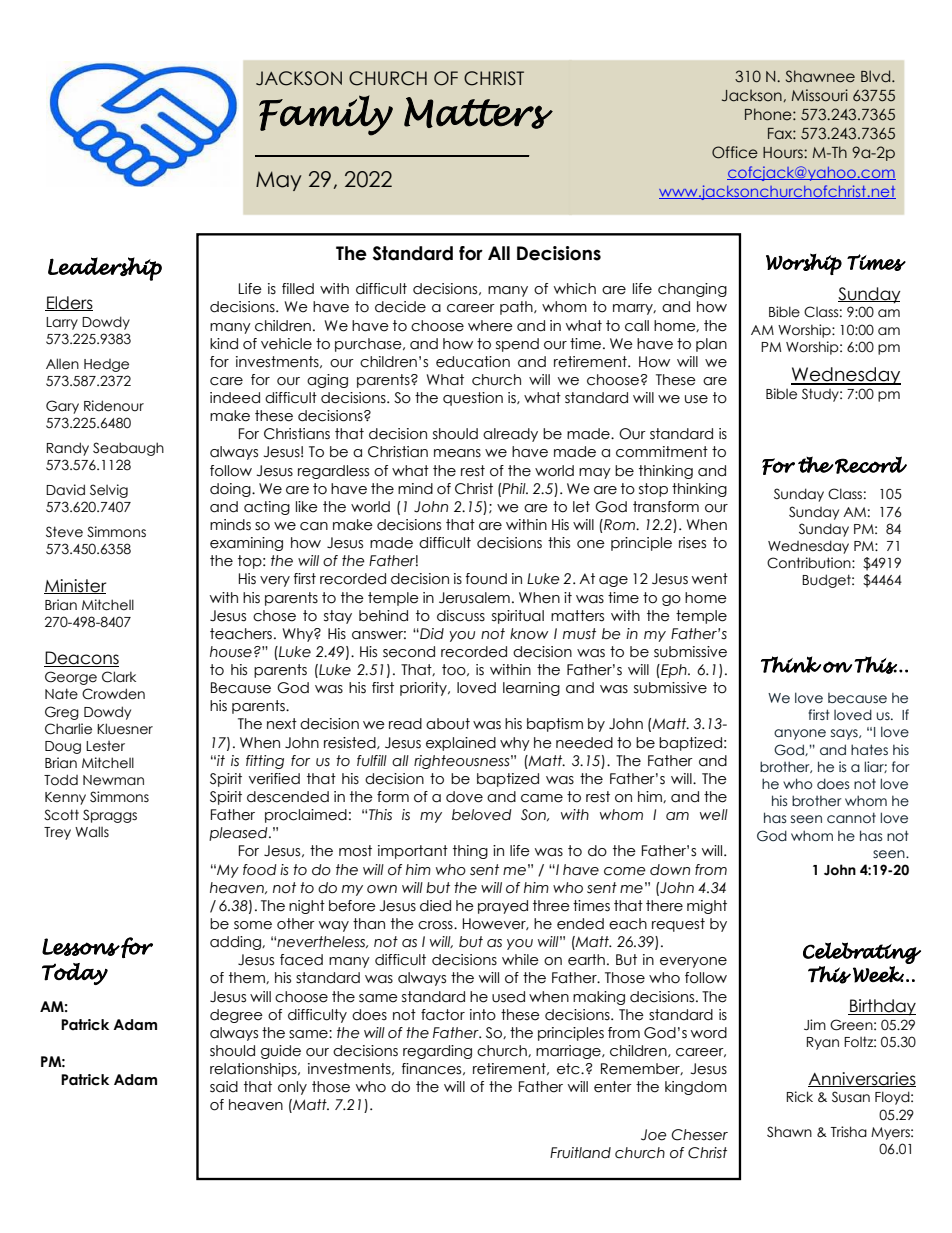 Image resolution: width=952 pixels, height=1233 pixels. What do you see at coordinates (433, 1069) in the document?
I see `finances` at bounding box center [433, 1069].
